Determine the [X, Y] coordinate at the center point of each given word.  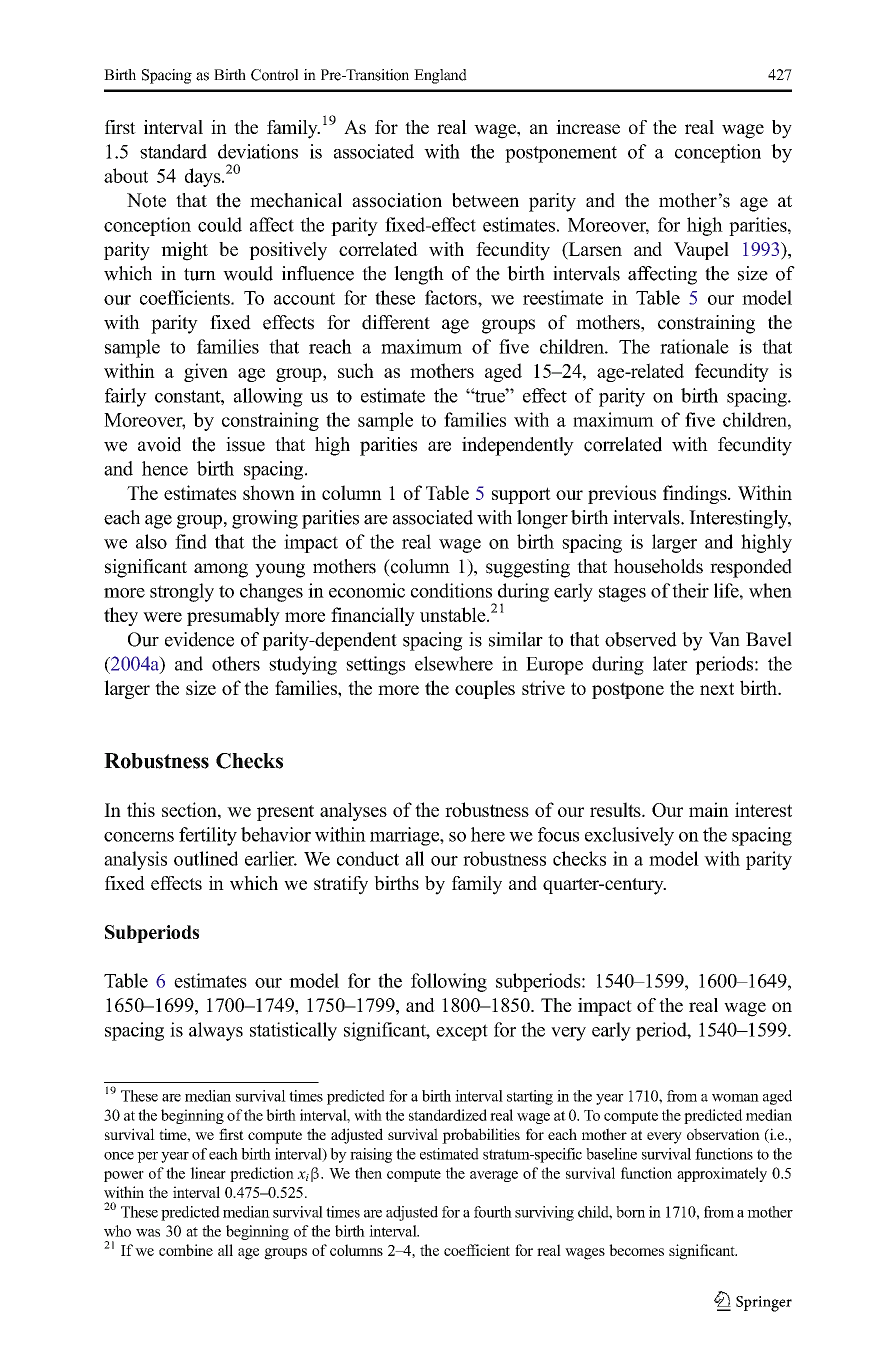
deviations [258, 151]
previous [622, 494]
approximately [722, 1174]
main [709, 809]
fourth [493, 1212]
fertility [208, 836]
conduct [368, 858]
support [521, 495]
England [440, 76]
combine [186, 1250]
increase [588, 127]
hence [165, 468]
